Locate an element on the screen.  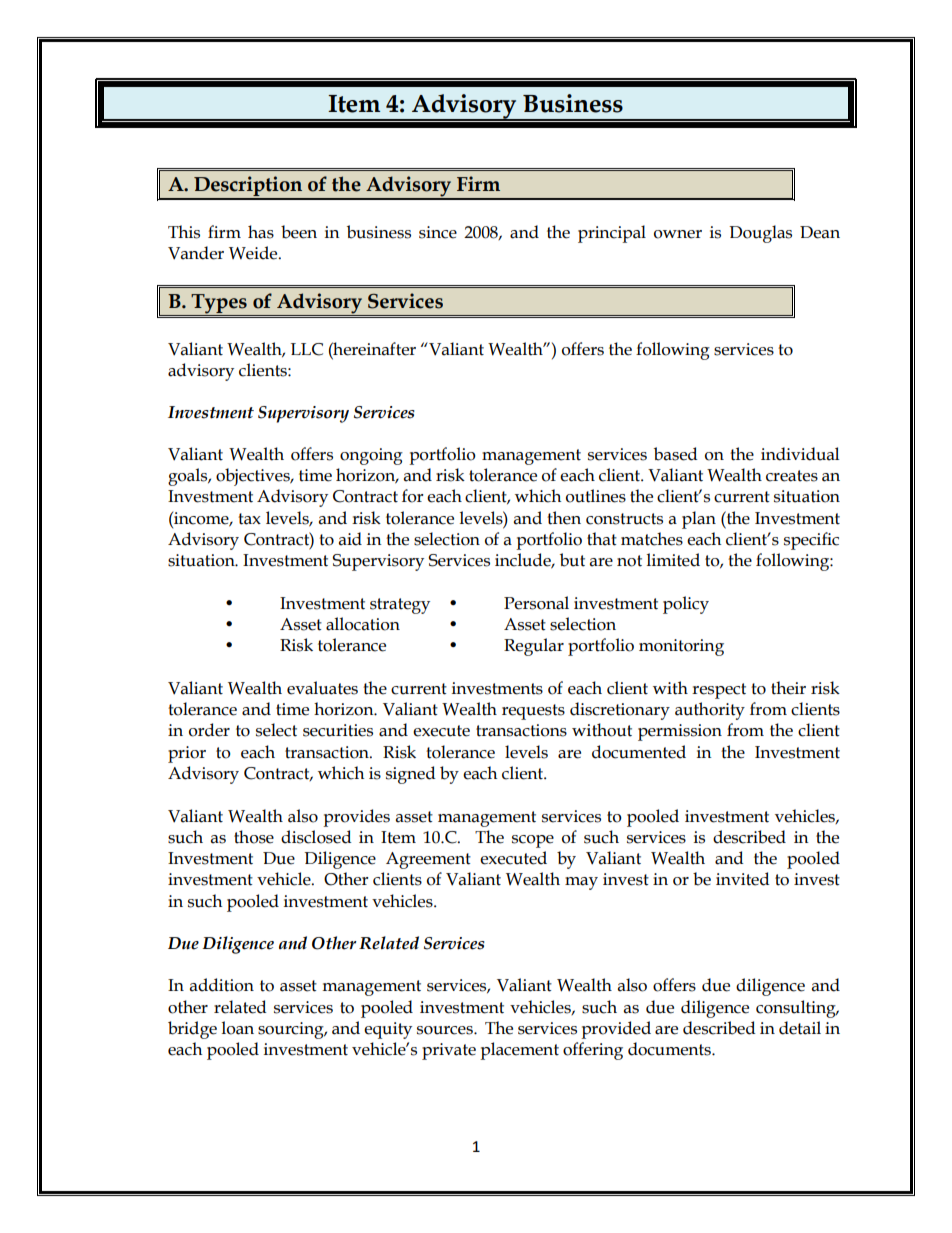
Regular is located at coordinates (534, 647).
